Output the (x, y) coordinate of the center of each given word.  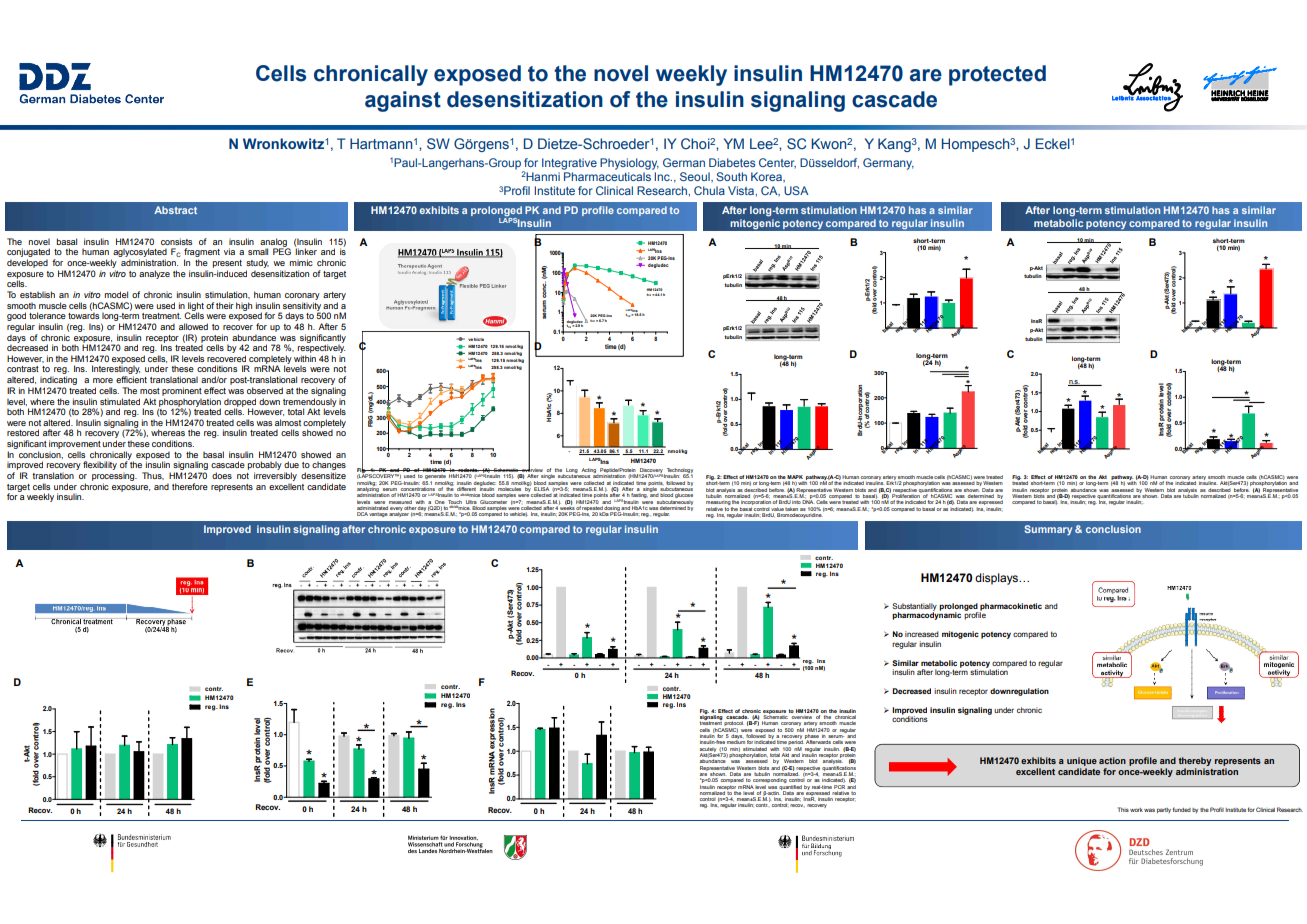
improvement (75, 444)
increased (922, 634)
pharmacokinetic (1010, 608)
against (403, 101)
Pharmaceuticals (607, 176)
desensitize (323, 475)
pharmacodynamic (926, 615)
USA (796, 190)
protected (997, 75)
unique (1082, 761)
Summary (1048, 530)
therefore (190, 486)
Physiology (629, 164)
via (229, 251)
